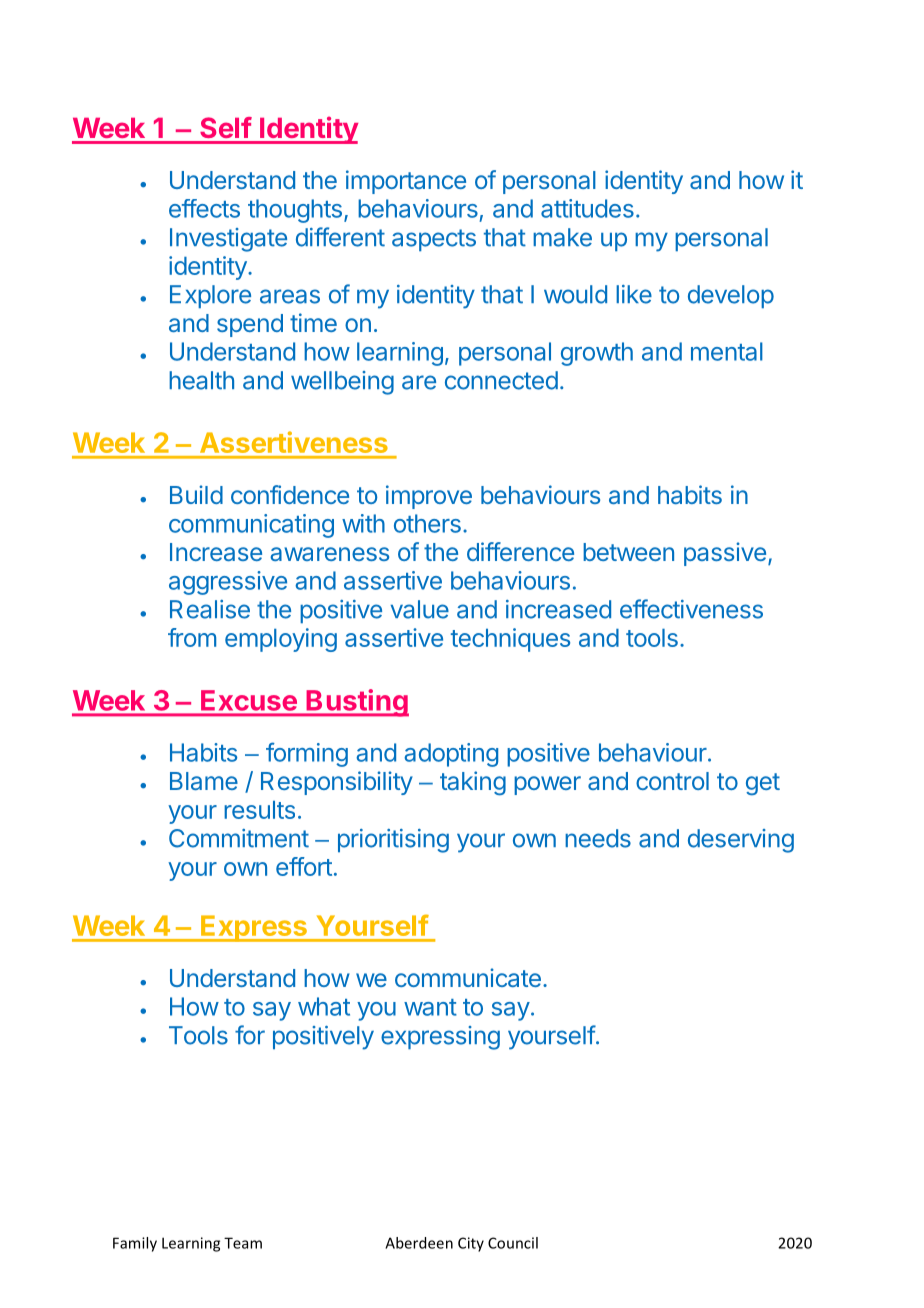  What do you see at coordinates (249, 700) in the screenshot?
I see `Excuse` at bounding box center [249, 700].
